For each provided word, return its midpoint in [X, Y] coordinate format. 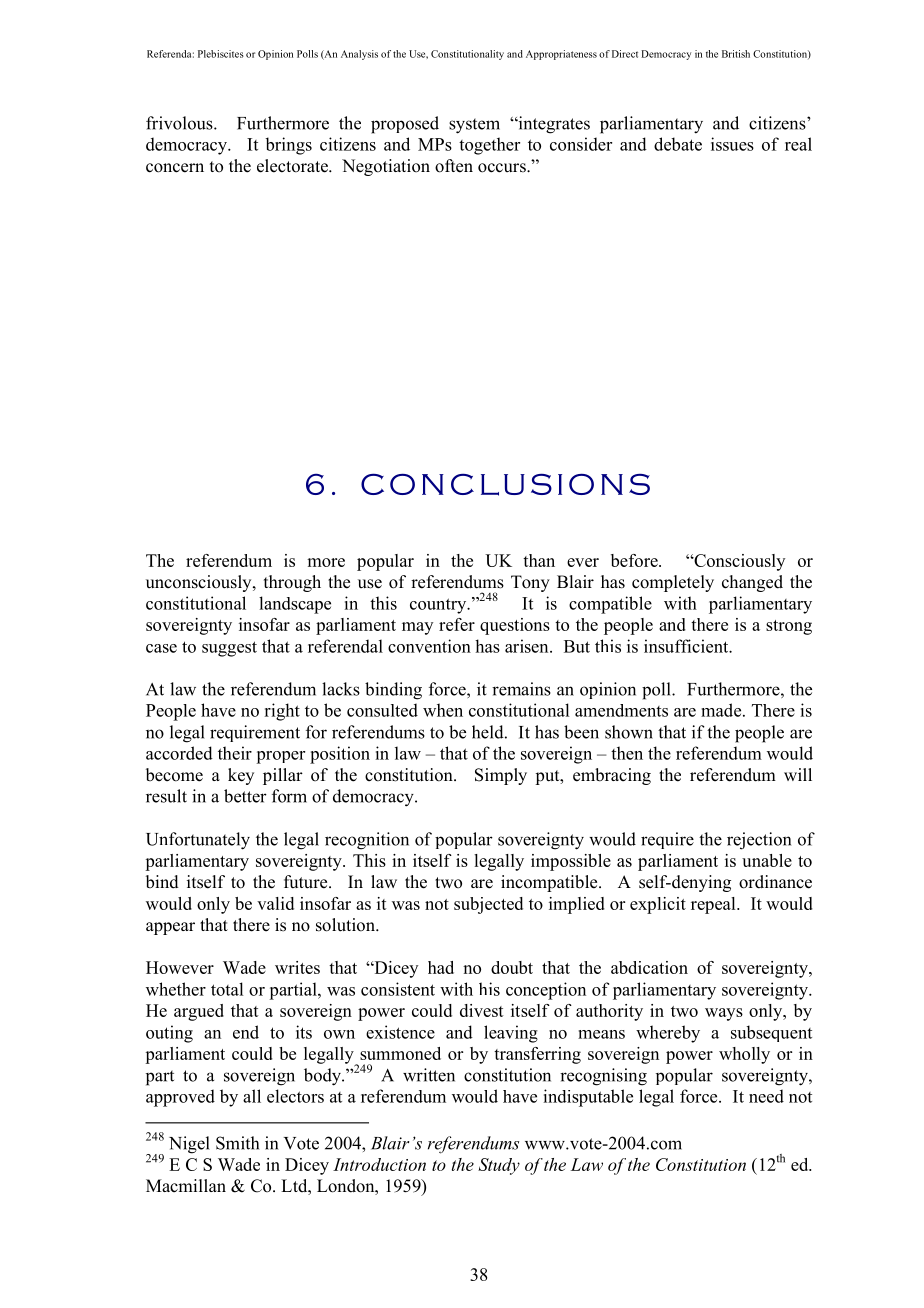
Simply [501, 776]
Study [499, 1166]
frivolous [180, 123]
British [736, 54]
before [635, 560]
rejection [759, 841]
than [539, 560]
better [245, 796]
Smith [237, 1143]
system [474, 126]
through [292, 583]
